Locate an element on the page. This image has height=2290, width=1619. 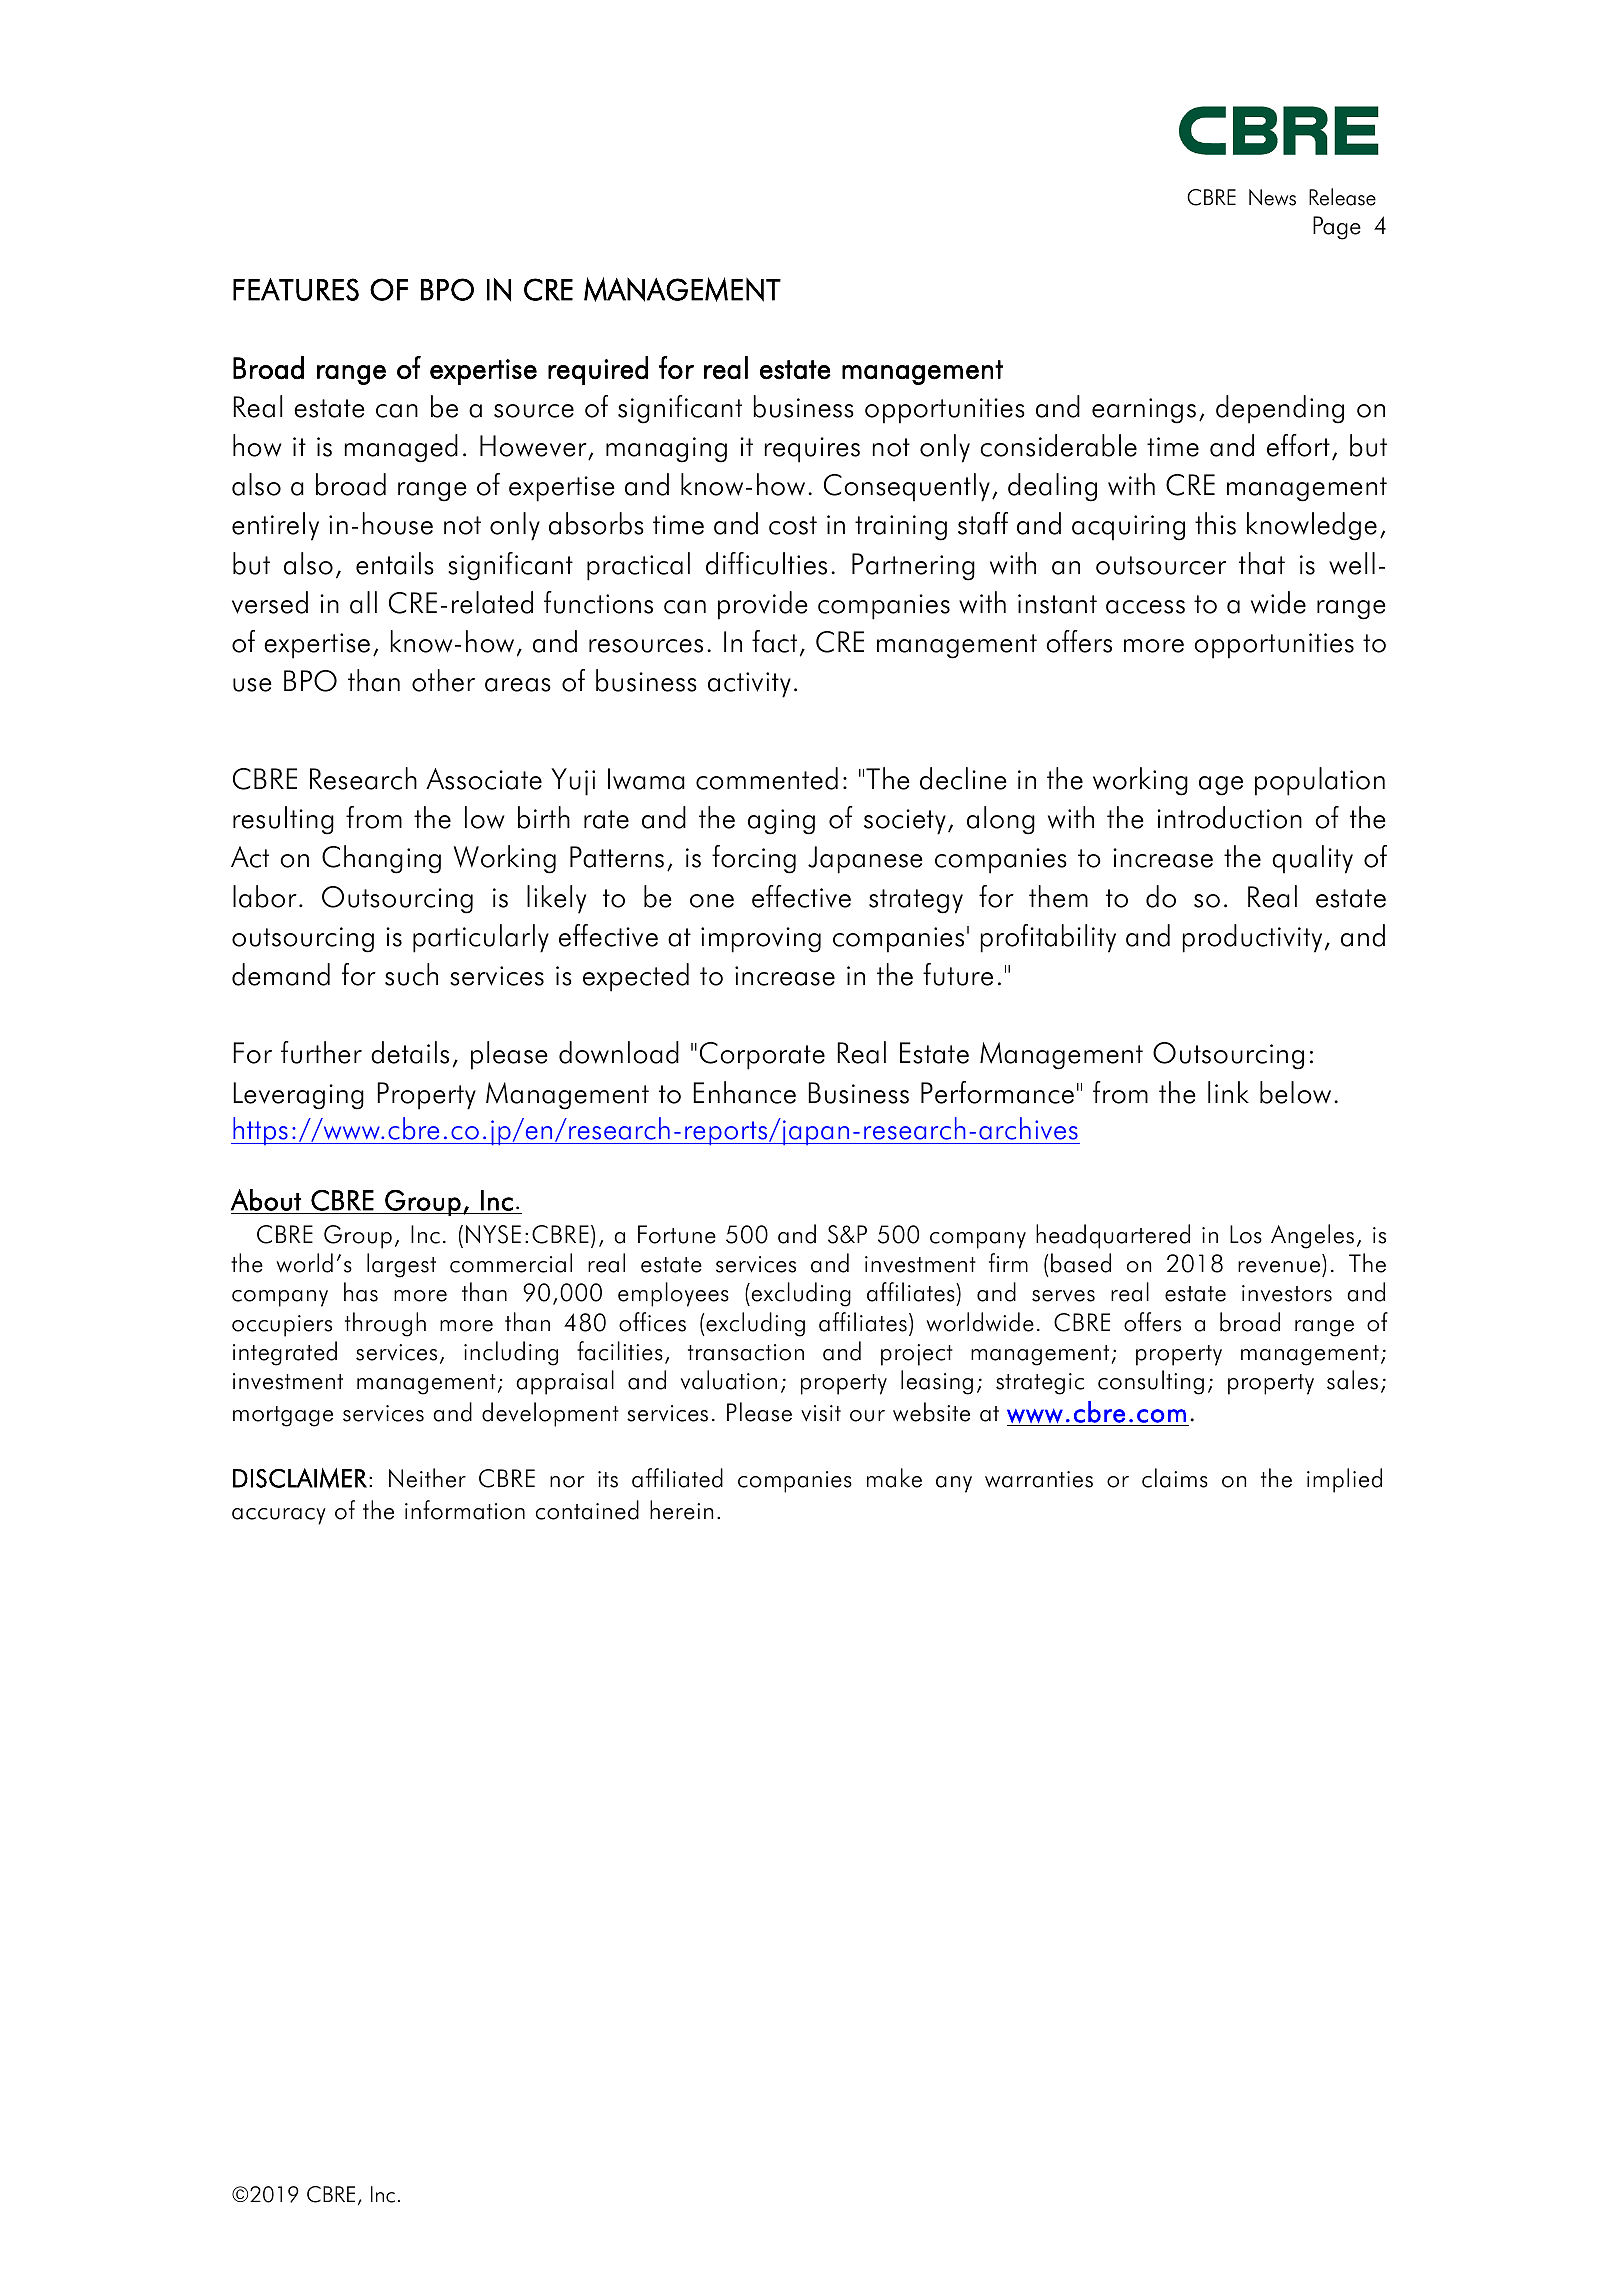
FEATURES is located at coordinates (296, 289).
